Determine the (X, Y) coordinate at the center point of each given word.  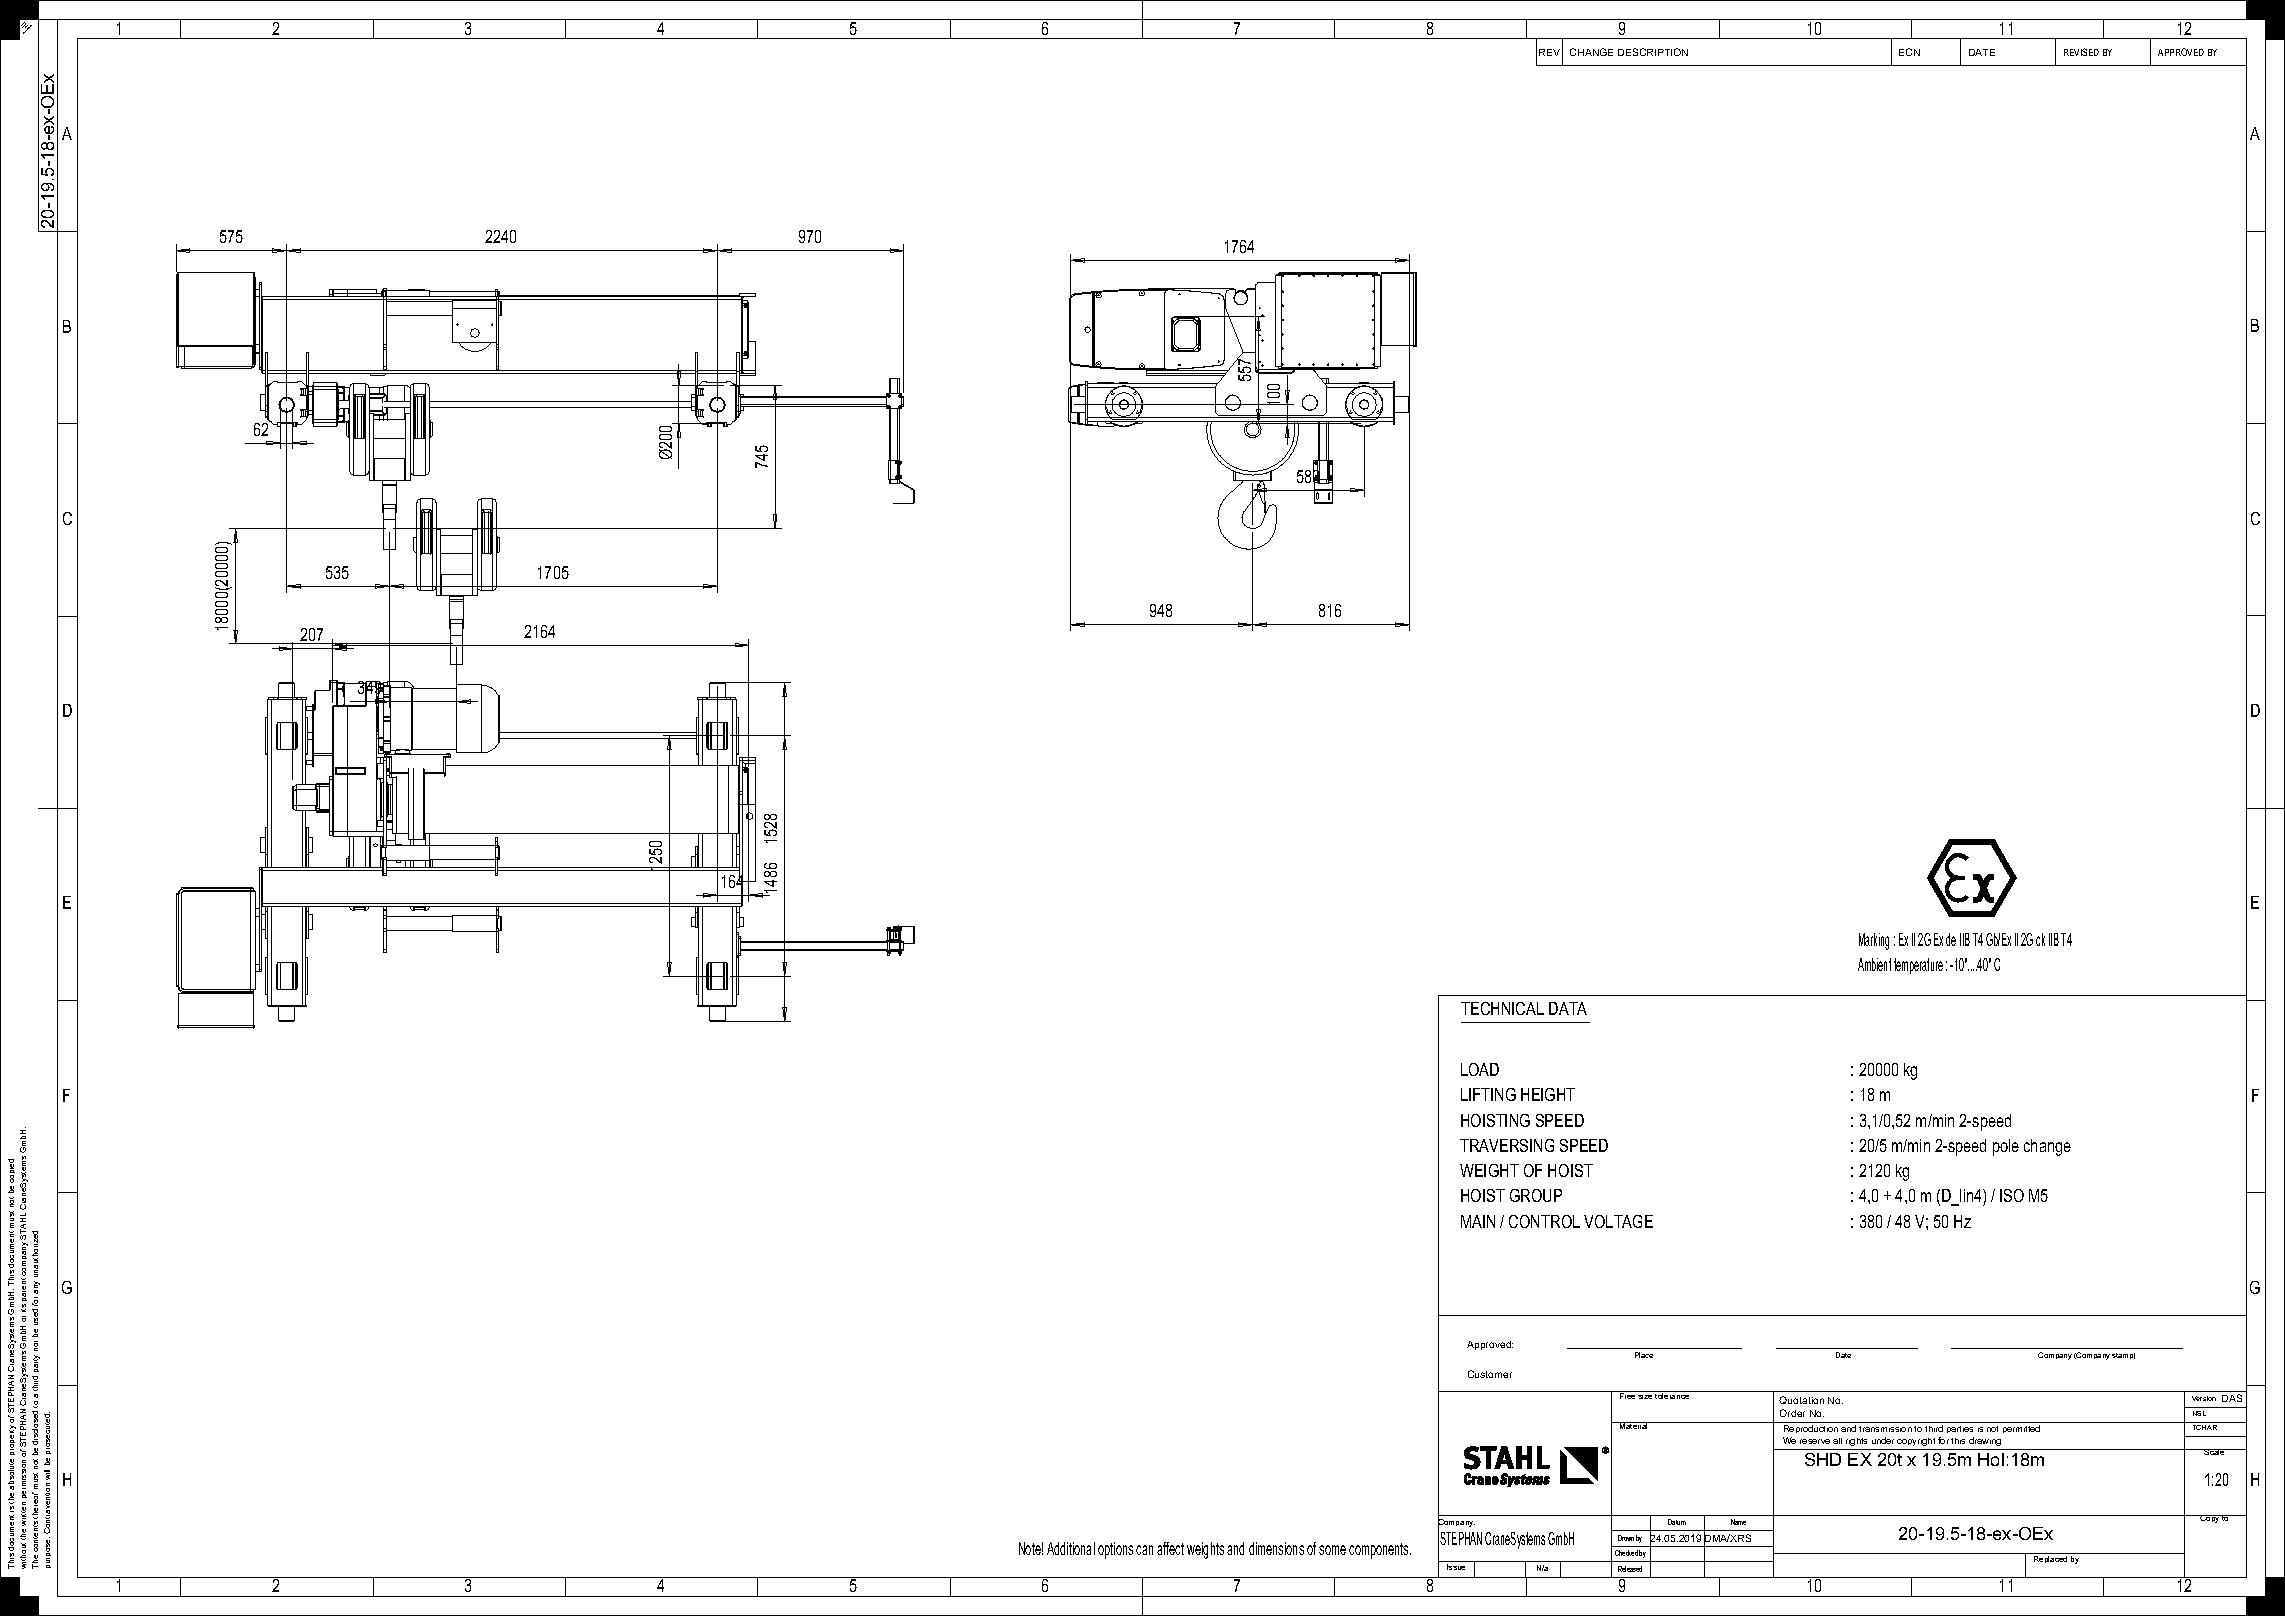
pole (2006, 1147)
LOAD (1480, 1069)
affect (1170, 1548)
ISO (2012, 1195)
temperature (1918, 966)
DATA (1568, 1008)
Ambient (1874, 964)
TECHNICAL (1502, 1008)
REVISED (2081, 52)
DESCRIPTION (1653, 52)
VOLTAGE (1618, 1221)
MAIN (1478, 1221)
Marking (1874, 941)
